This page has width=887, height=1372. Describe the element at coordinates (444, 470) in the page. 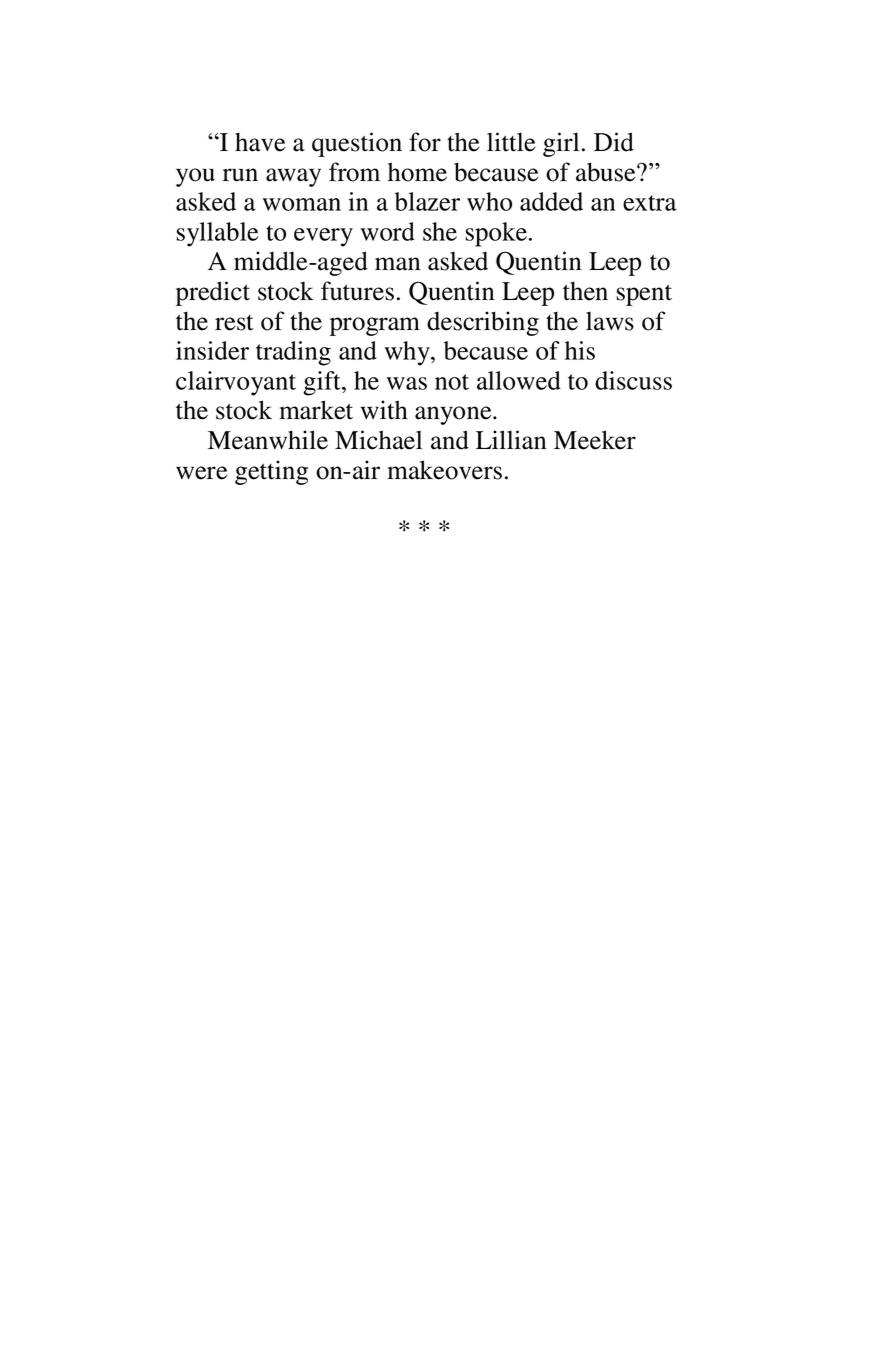

I see `makeovers` at that location.
